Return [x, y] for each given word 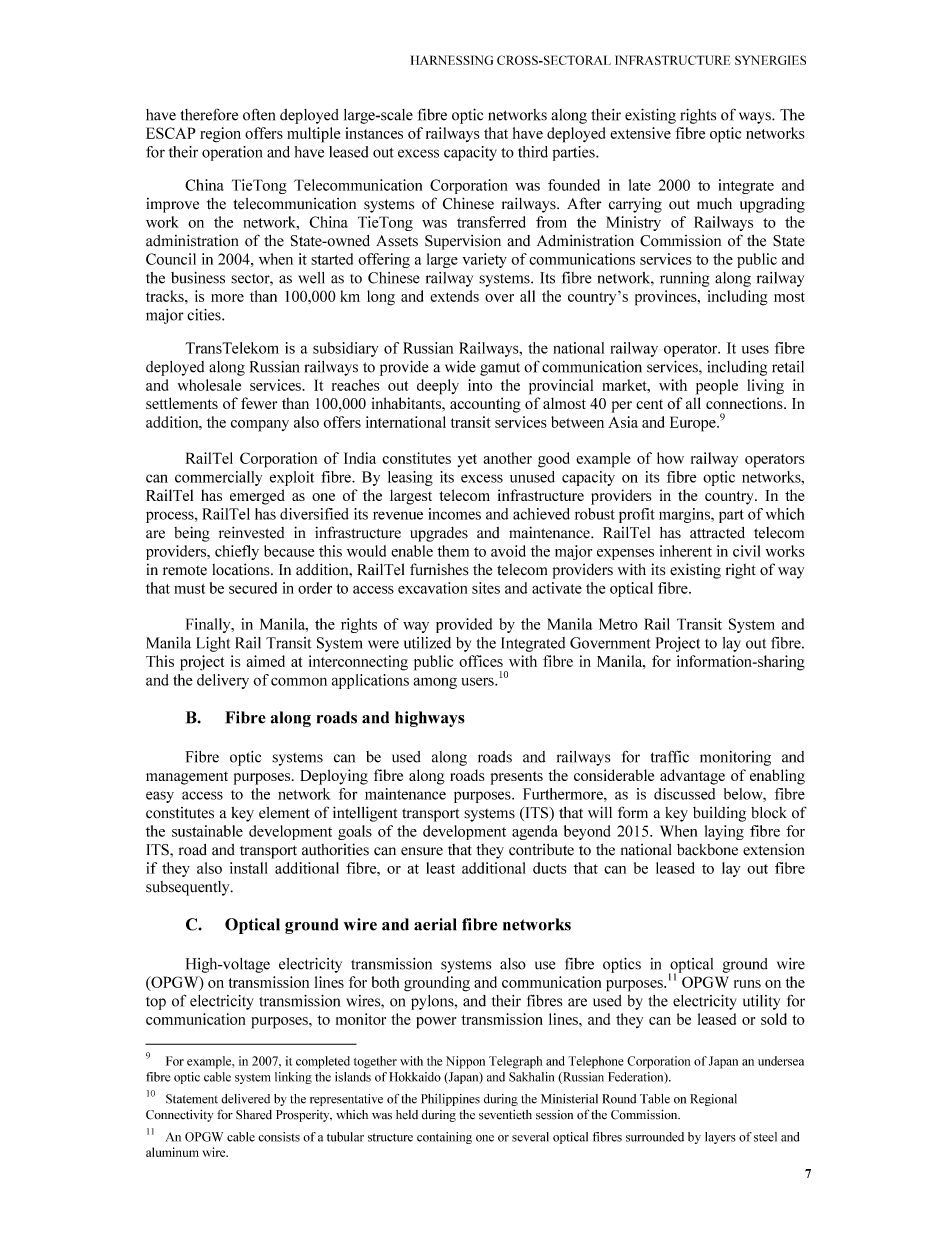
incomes [454, 514]
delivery [223, 681]
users [479, 681]
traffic [670, 756]
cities [205, 315]
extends [454, 296]
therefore [209, 114]
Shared [254, 1115]
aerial [435, 924]
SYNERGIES [770, 60]
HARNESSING [452, 60]
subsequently [189, 888]
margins [685, 515]
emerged [257, 497]
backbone [707, 850]
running [685, 279]
